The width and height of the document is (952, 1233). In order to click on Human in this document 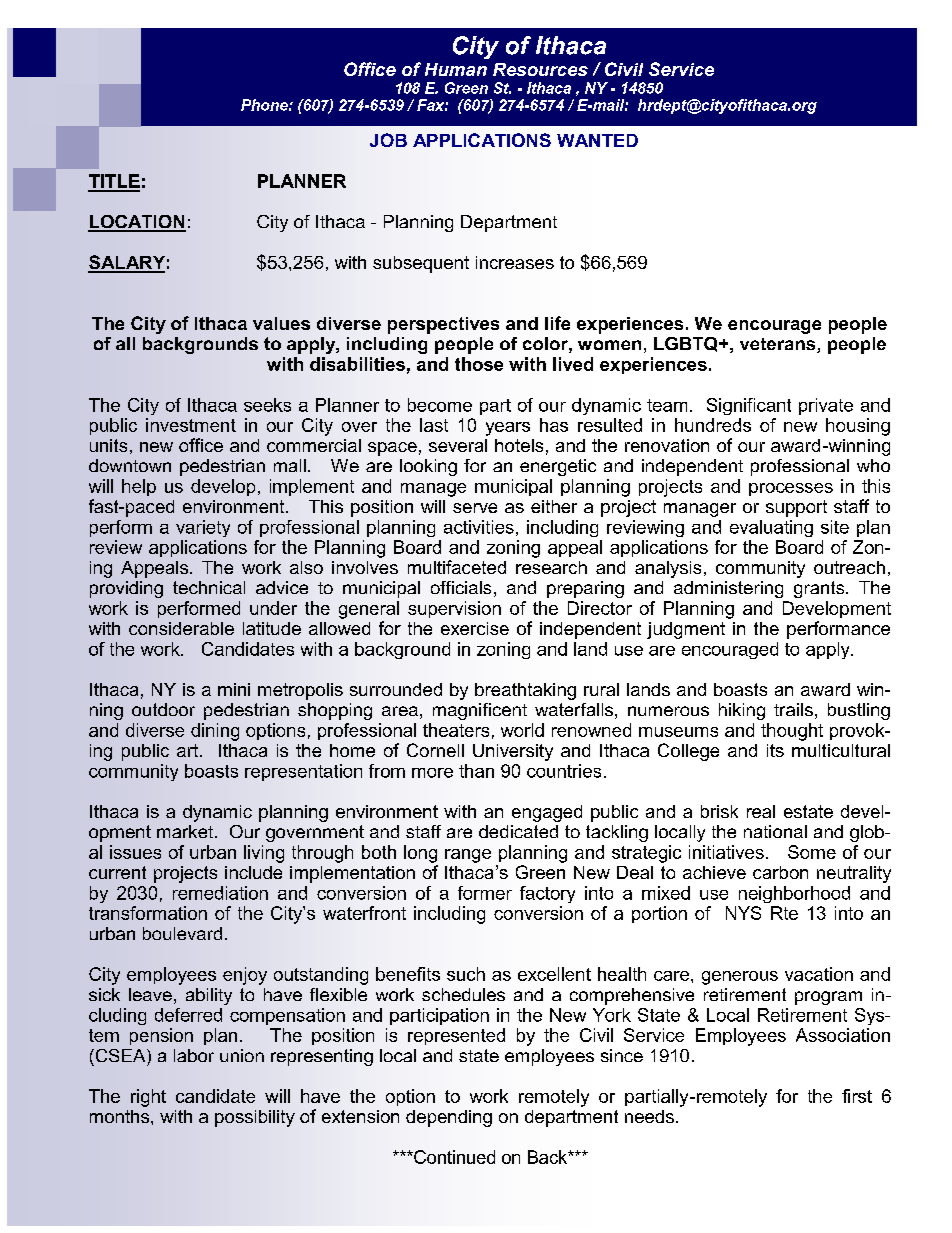, I will do `click(456, 69)`.
